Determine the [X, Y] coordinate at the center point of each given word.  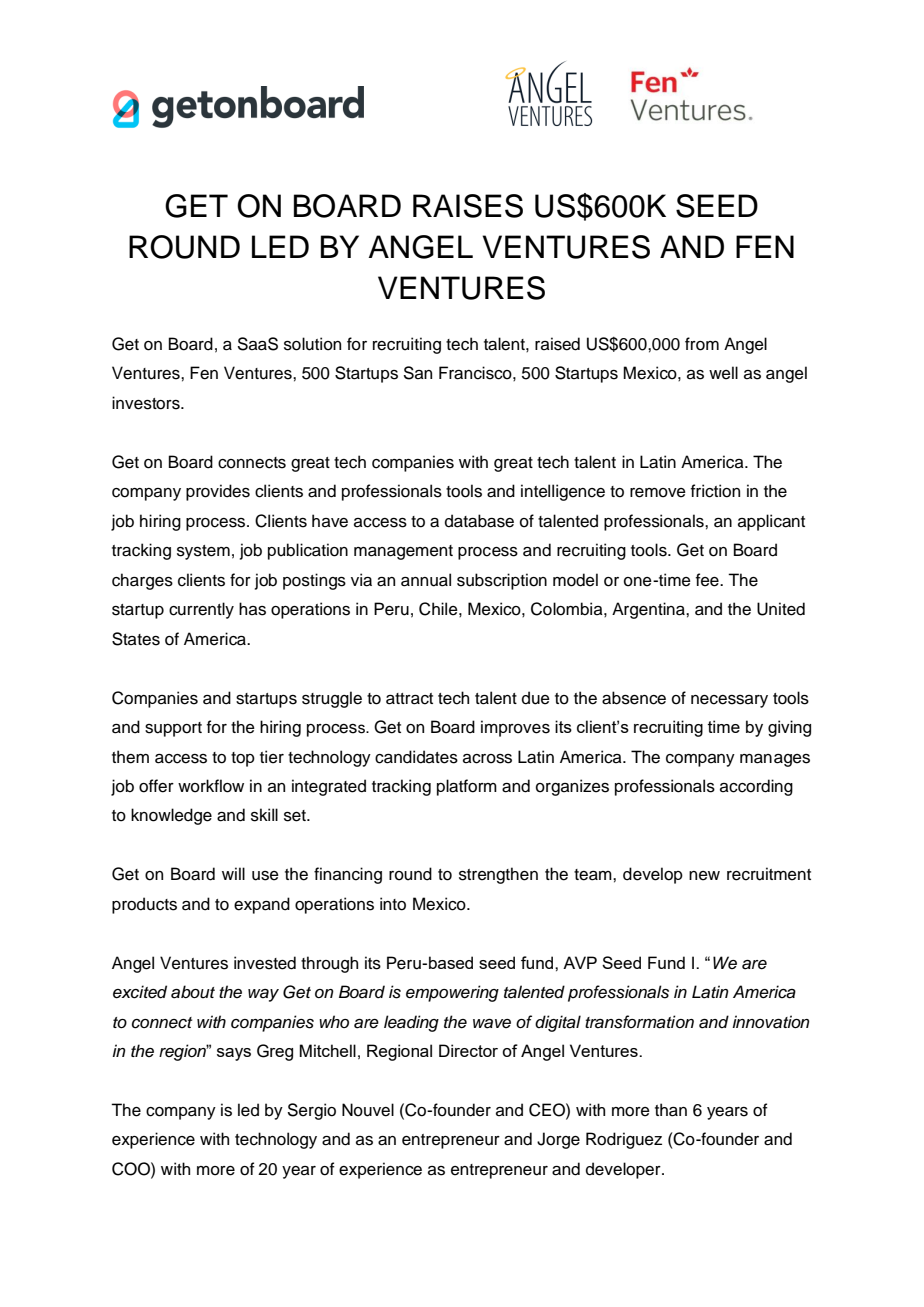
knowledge [171, 816]
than [671, 1110]
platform [467, 787]
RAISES [468, 206]
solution [312, 344]
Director [468, 1050]
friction [715, 491]
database [479, 521]
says [234, 1054]
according [756, 787]
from [702, 344]
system [203, 552]
